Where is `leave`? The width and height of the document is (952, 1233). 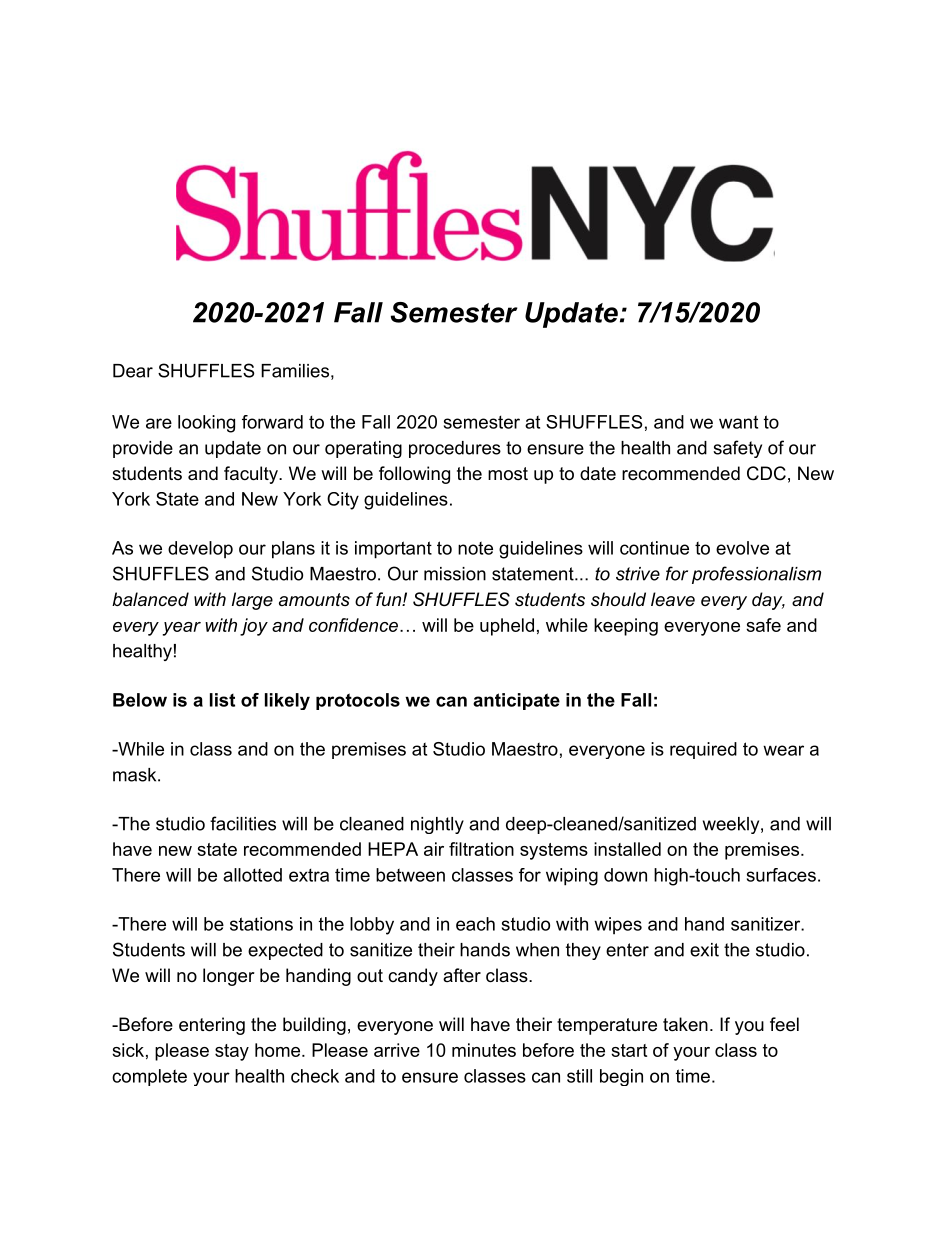
leave is located at coordinates (673, 599).
